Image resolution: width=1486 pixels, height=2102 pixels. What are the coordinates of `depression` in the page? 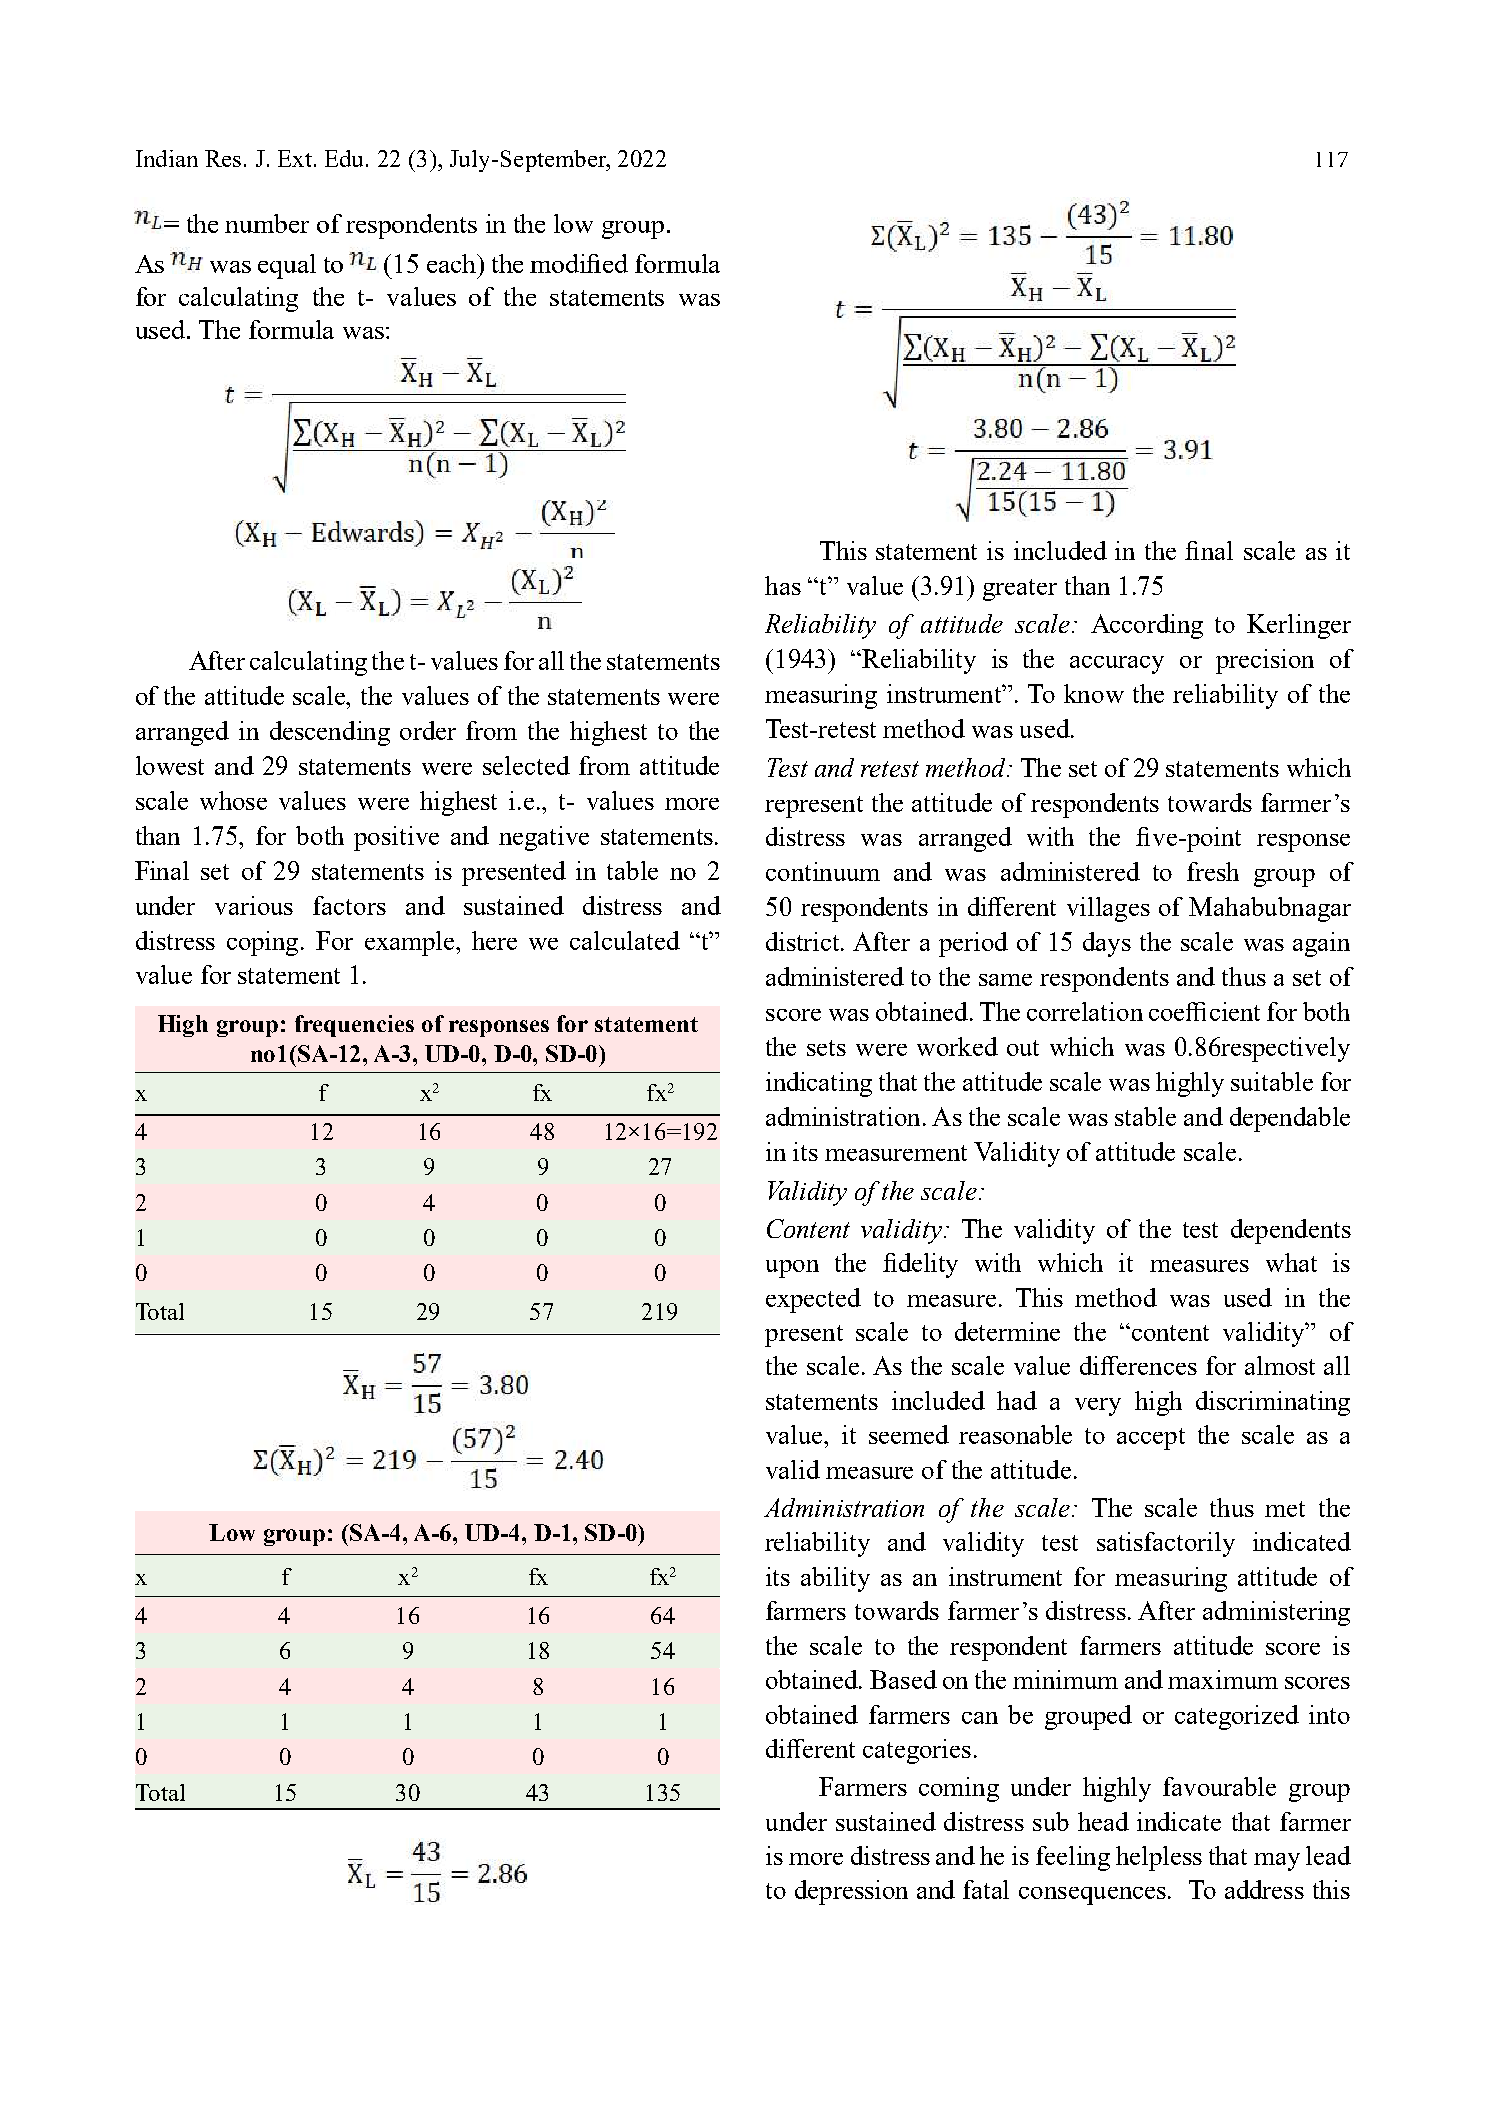 It's located at (851, 1892).
